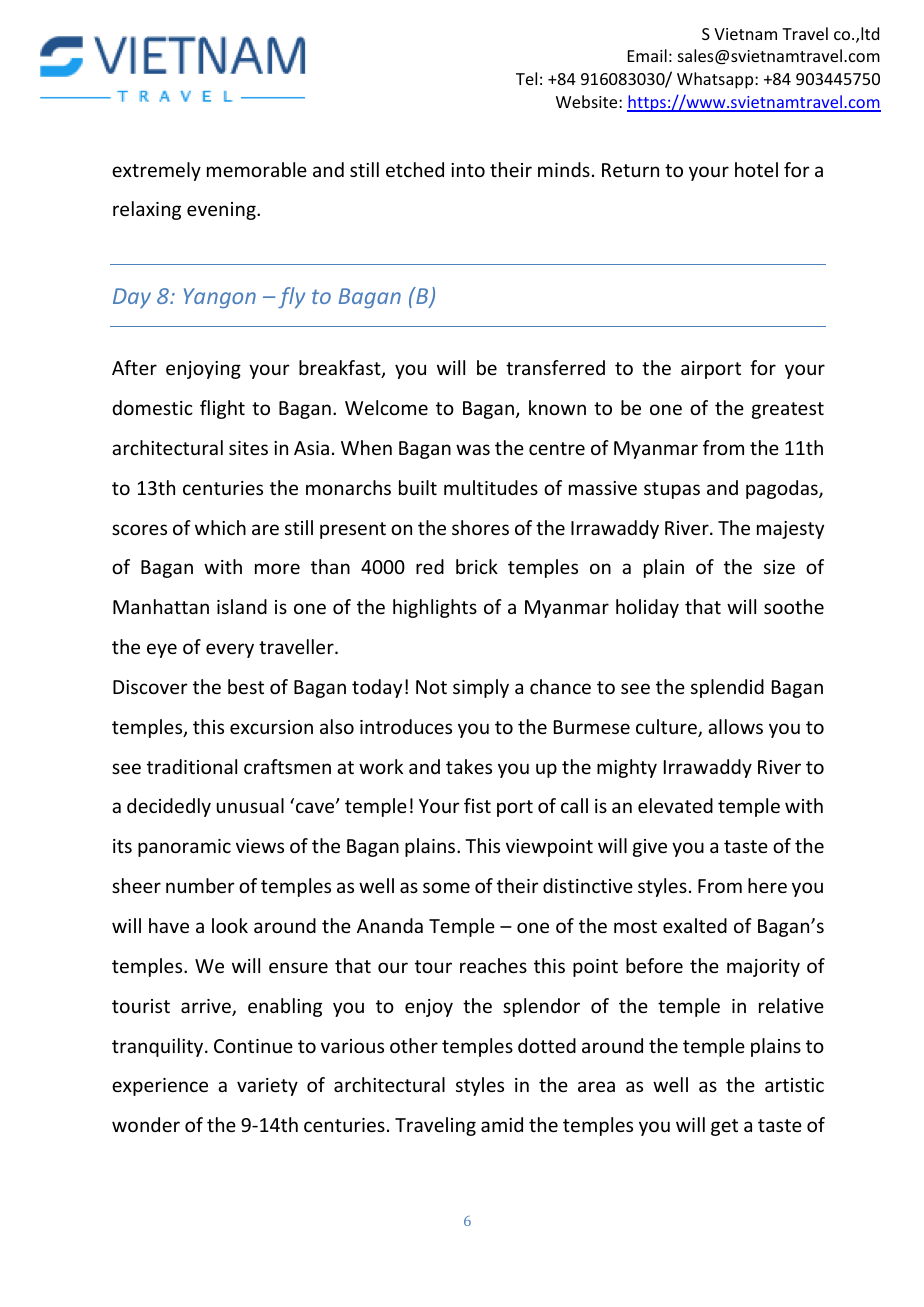 The width and height of the image is (924, 1307). I want to click on transferred, so click(555, 367).
